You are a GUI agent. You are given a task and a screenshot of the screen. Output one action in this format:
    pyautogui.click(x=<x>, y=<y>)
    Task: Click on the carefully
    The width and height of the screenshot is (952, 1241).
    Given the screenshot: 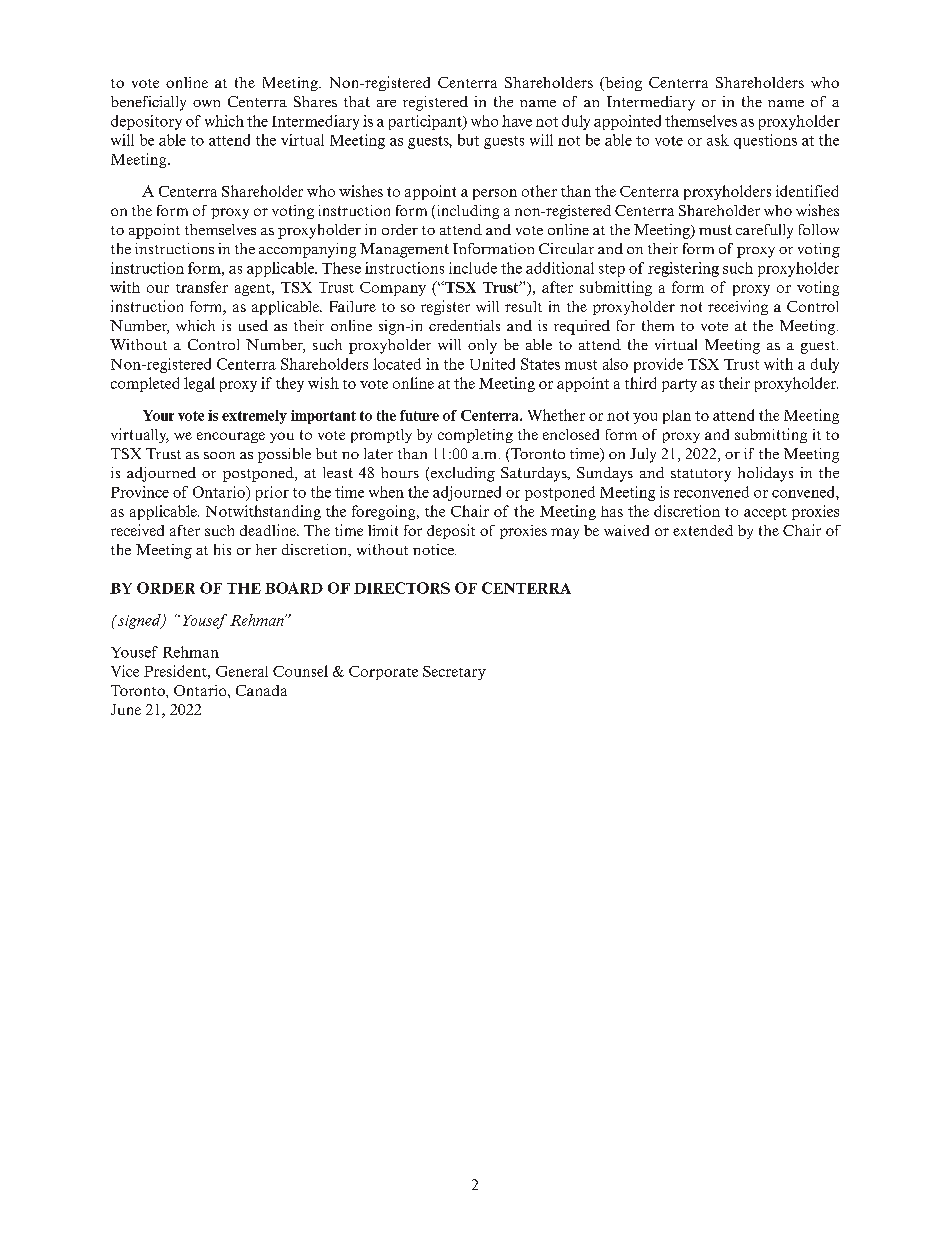 What is the action you would take?
    pyautogui.click(x=764, y=231)
